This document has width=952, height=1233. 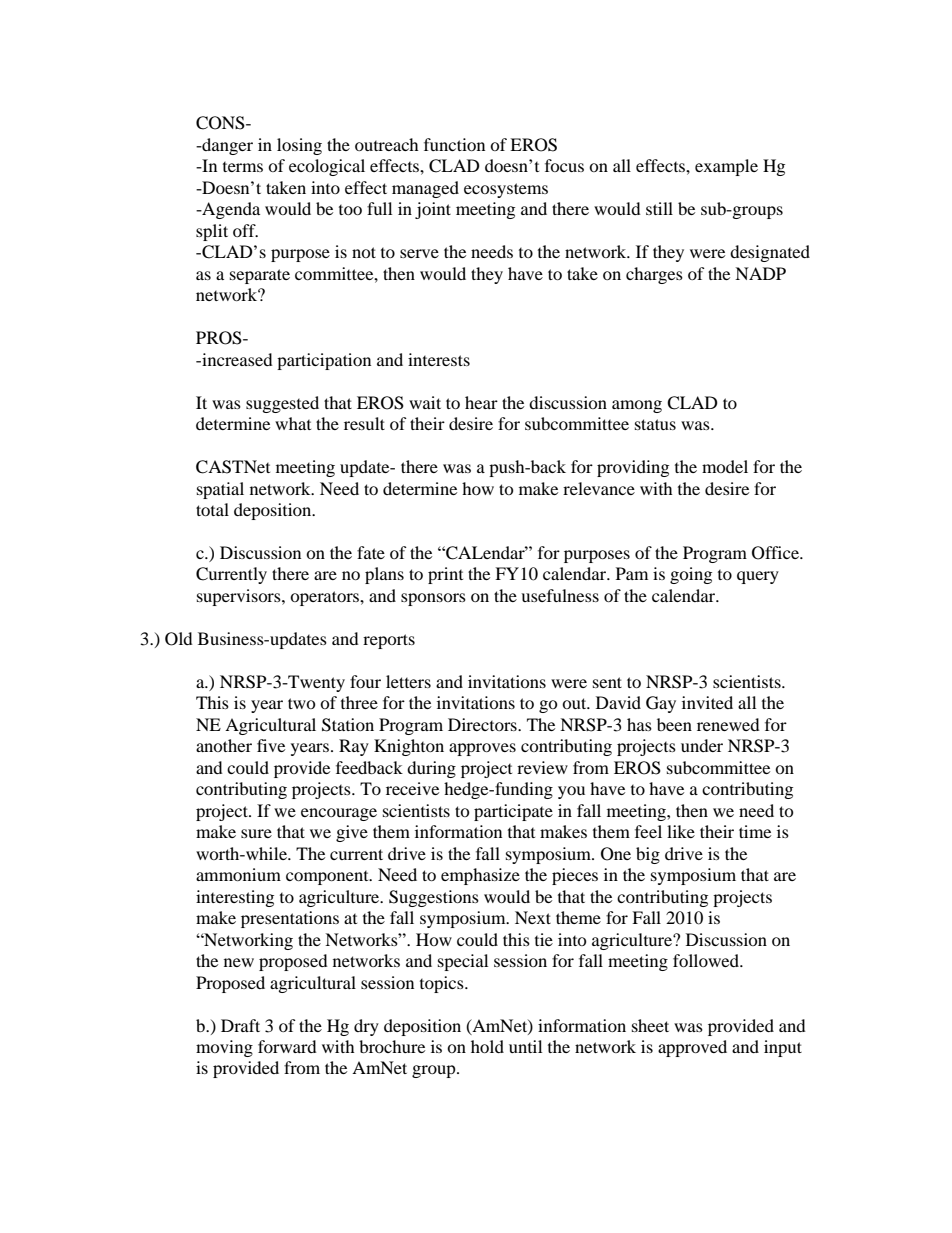 What do you see at coordinates (655, 424) in the document?
I see `status` at bounding box center [655, 424].
